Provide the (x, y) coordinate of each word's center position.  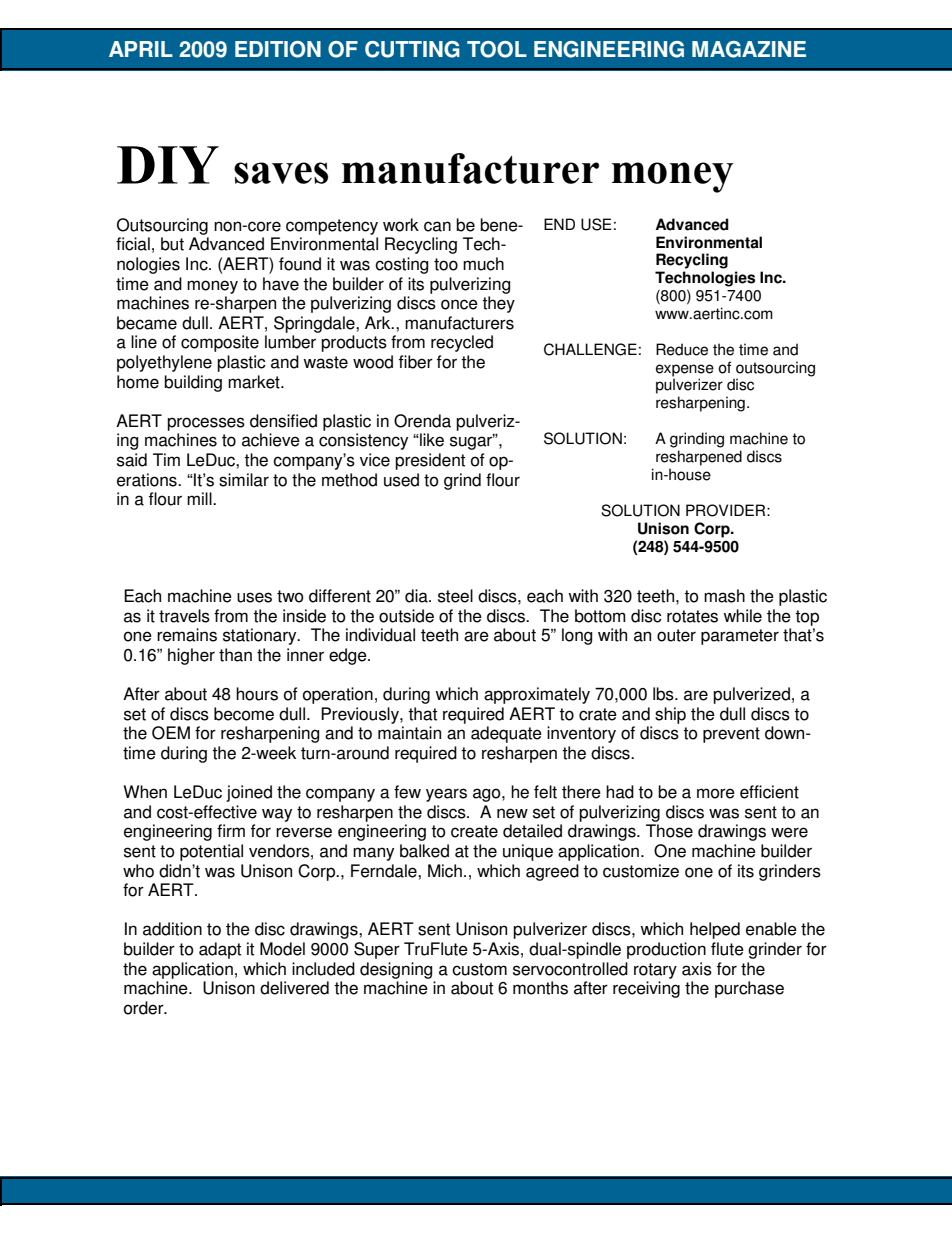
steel (455, 596)
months (540, 988)
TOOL (497, 49)
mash (724, 596)
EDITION (278, 49)
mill (200, 498)
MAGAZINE (749, 49)
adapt (220, 950)
